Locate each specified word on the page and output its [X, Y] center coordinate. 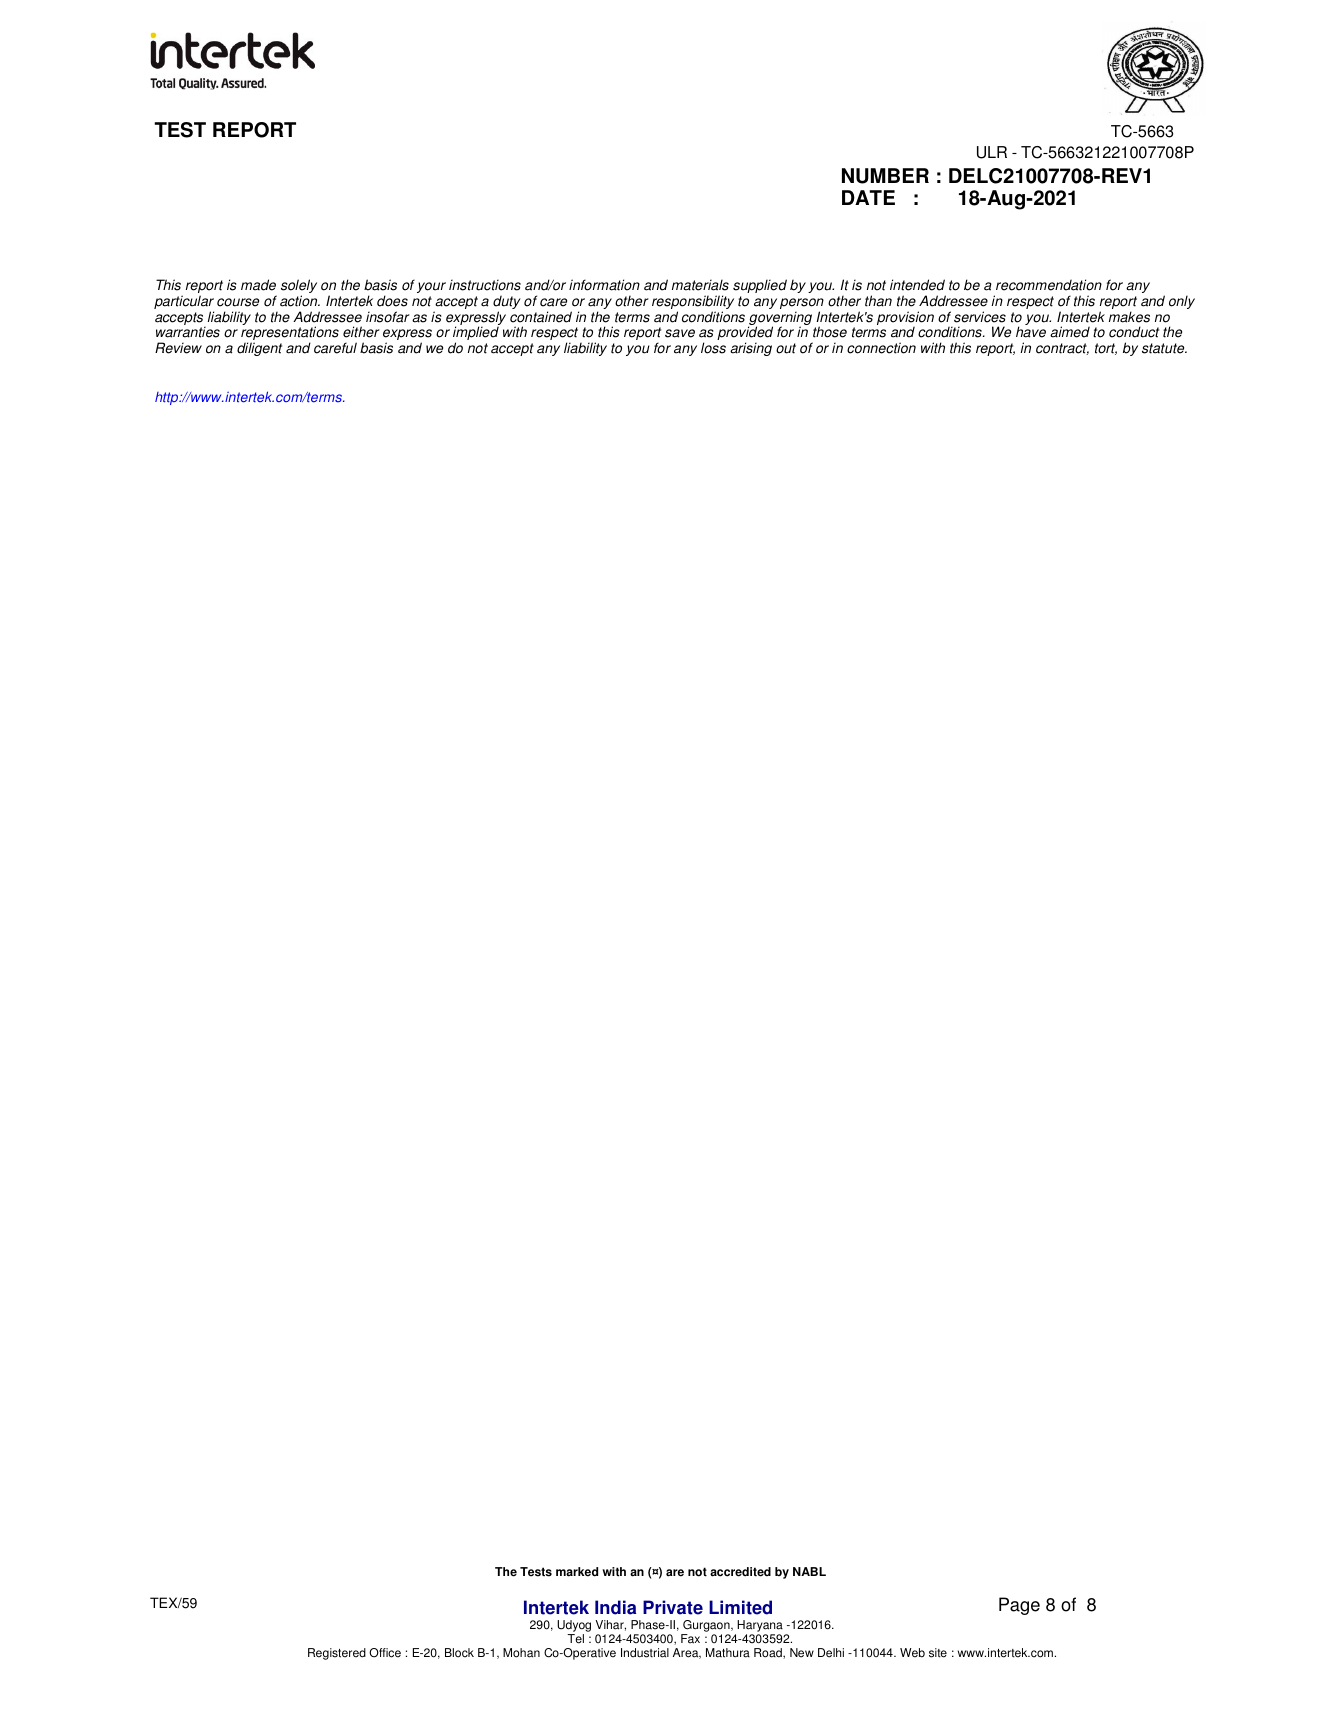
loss [713, 348]
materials [700, 285]
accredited [740, 1572]
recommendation [1049, 285]
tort [1106, 349]
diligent [259, 349]
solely [299, 287]
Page [1019, 1606]
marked [577, 1572]
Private [673, 1607]
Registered [337, 1654]
